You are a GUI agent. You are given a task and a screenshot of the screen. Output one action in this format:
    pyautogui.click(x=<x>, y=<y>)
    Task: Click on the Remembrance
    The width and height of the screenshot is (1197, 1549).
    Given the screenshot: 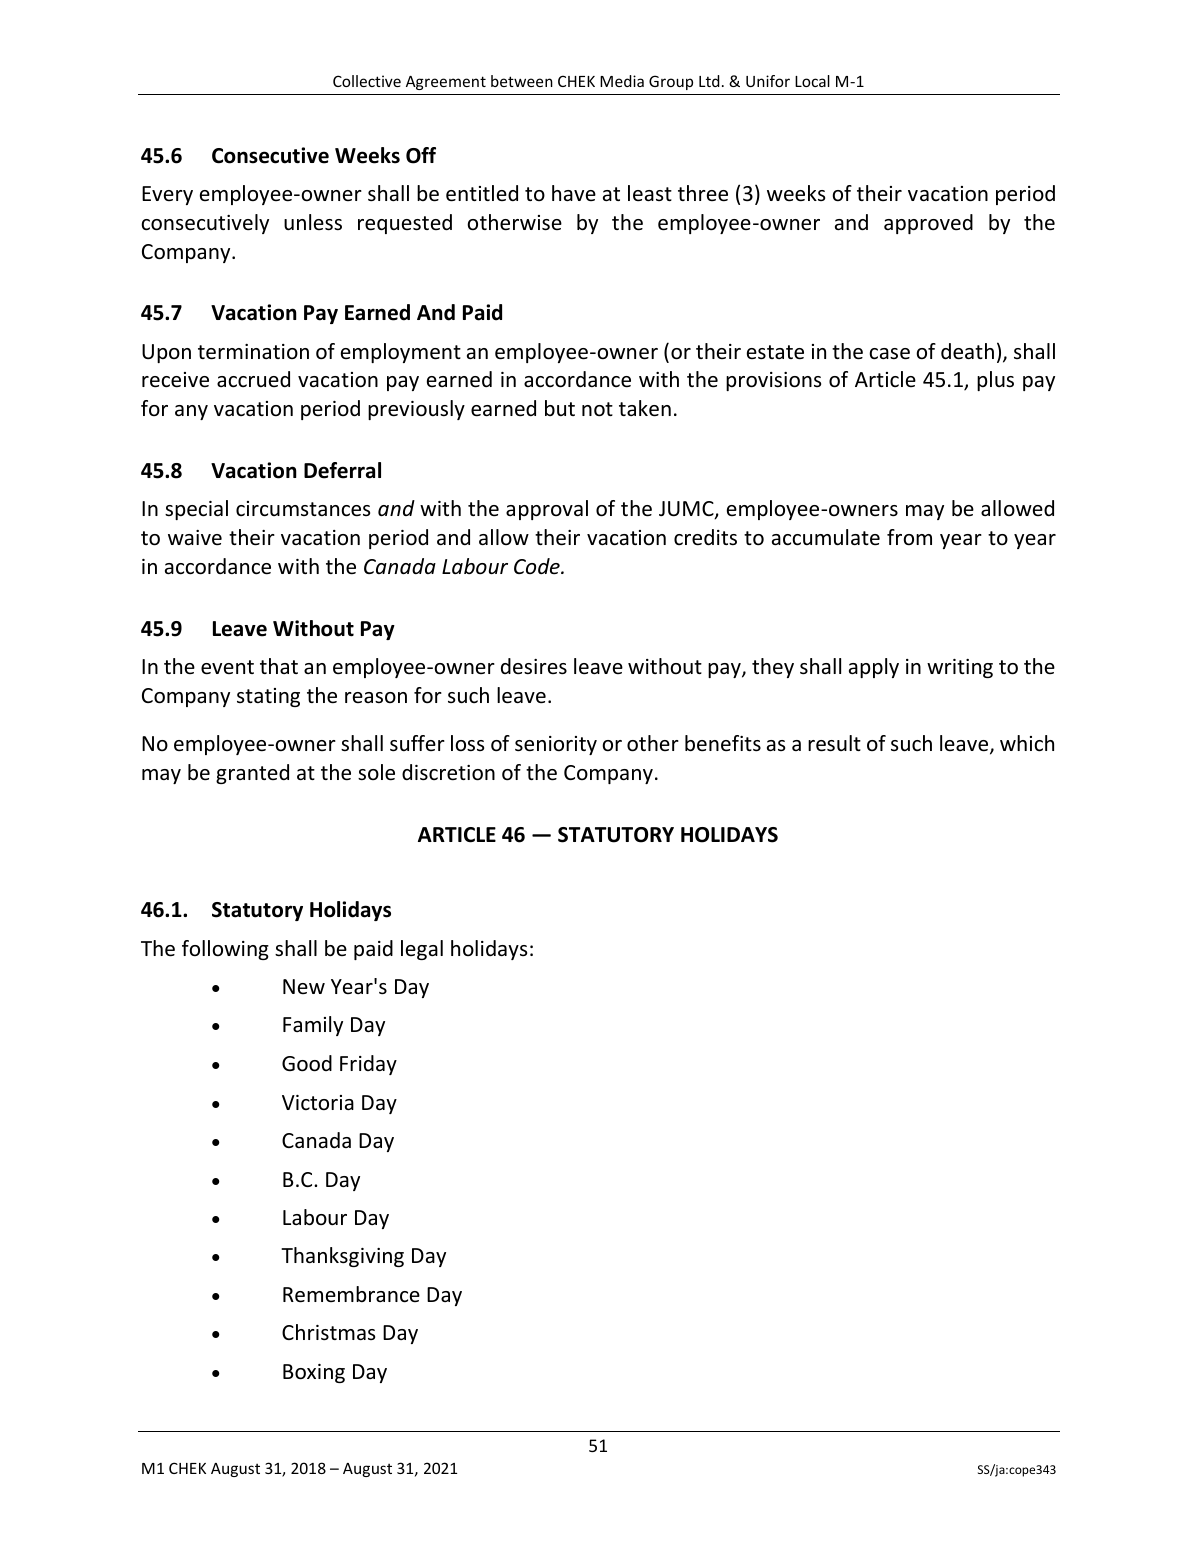 What is the action you would take?
    pyautogui.click(x=351, y=1294)
